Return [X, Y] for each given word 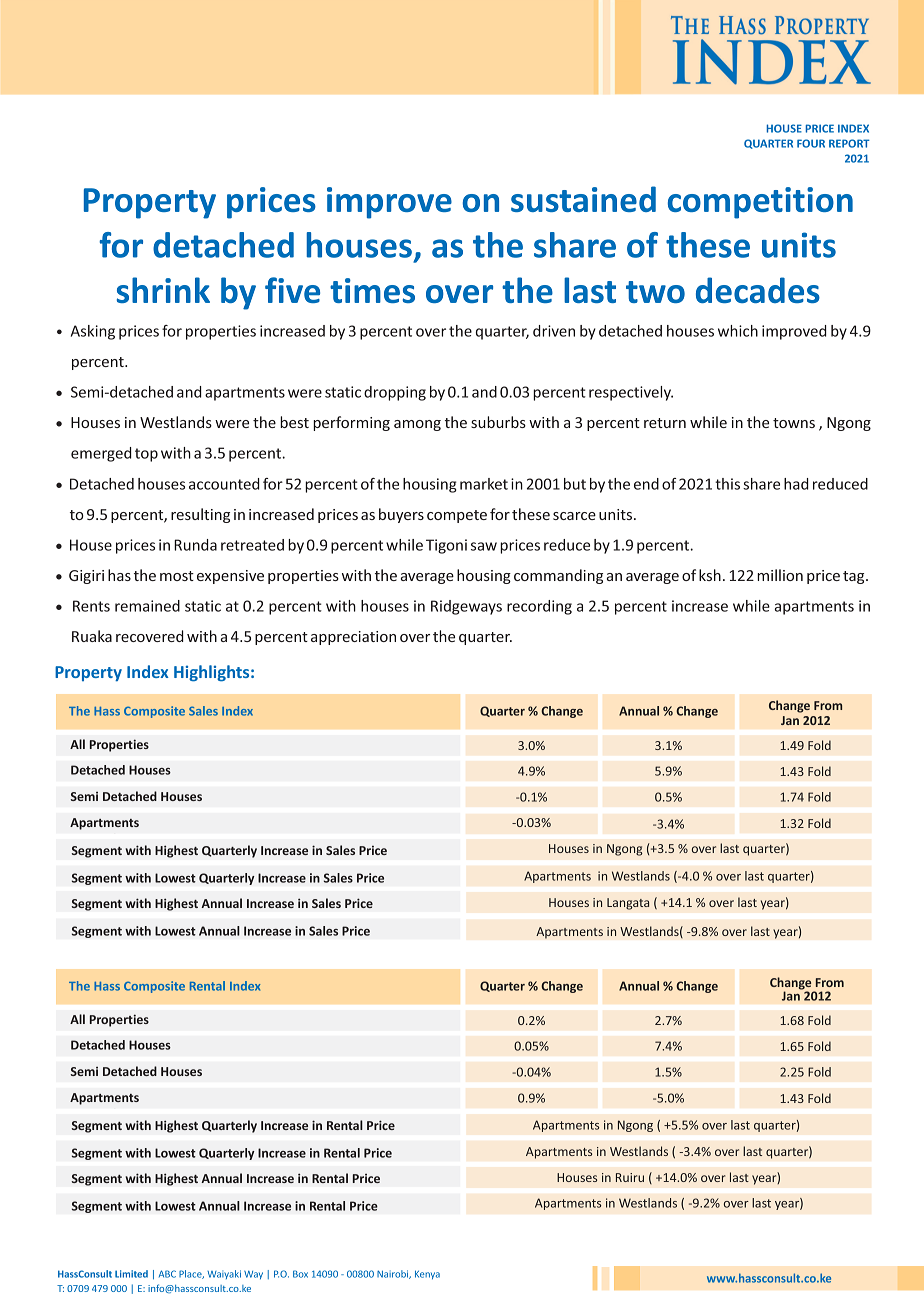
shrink [163, 290]
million [780, 575]
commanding [558, 576]
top [146, 455]
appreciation [353, 638]
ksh [710, 575]
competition [760, 203]
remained [147, 606]
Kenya [427, 1274]
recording [539, 607]
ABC [167, 1274]
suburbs [498, 422]
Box [300, 1274]
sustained [583, 199]
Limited [131, 1274]
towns [794, 423]
